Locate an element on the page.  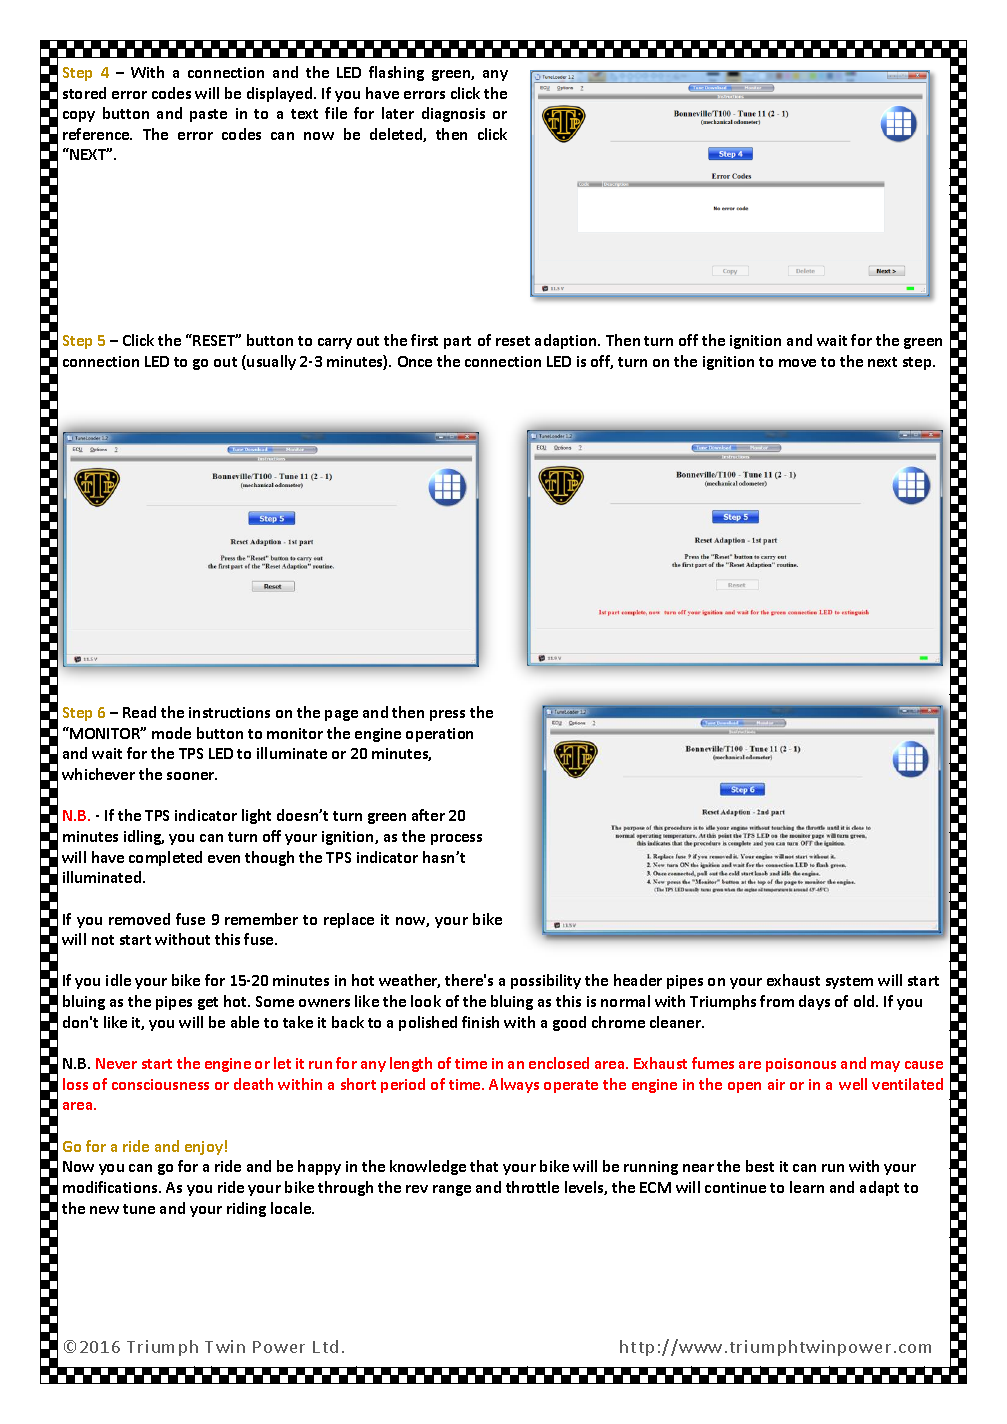
part is located at coordinates (457, 342).
